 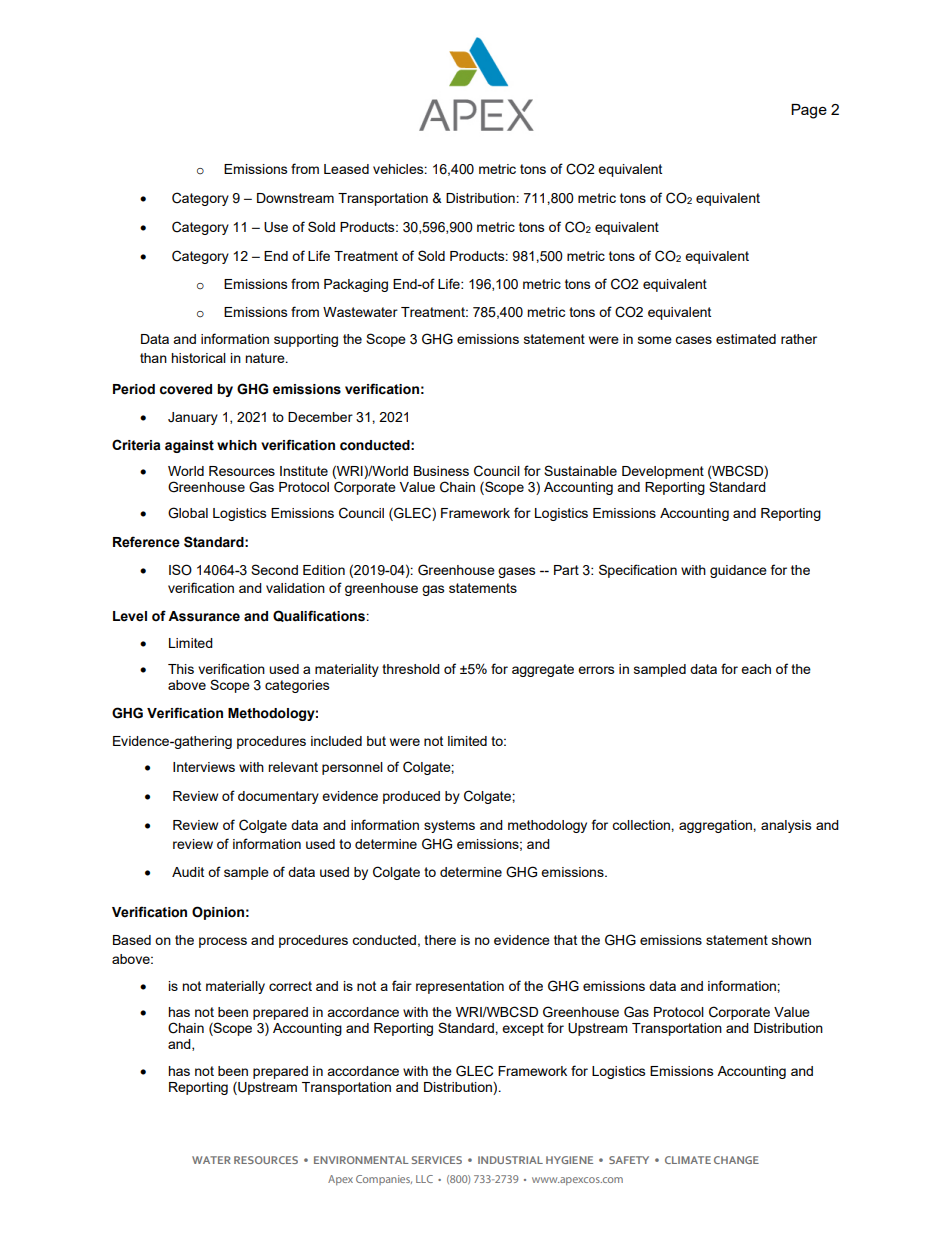 I want to click on Business, so click(x=441, y=471).
